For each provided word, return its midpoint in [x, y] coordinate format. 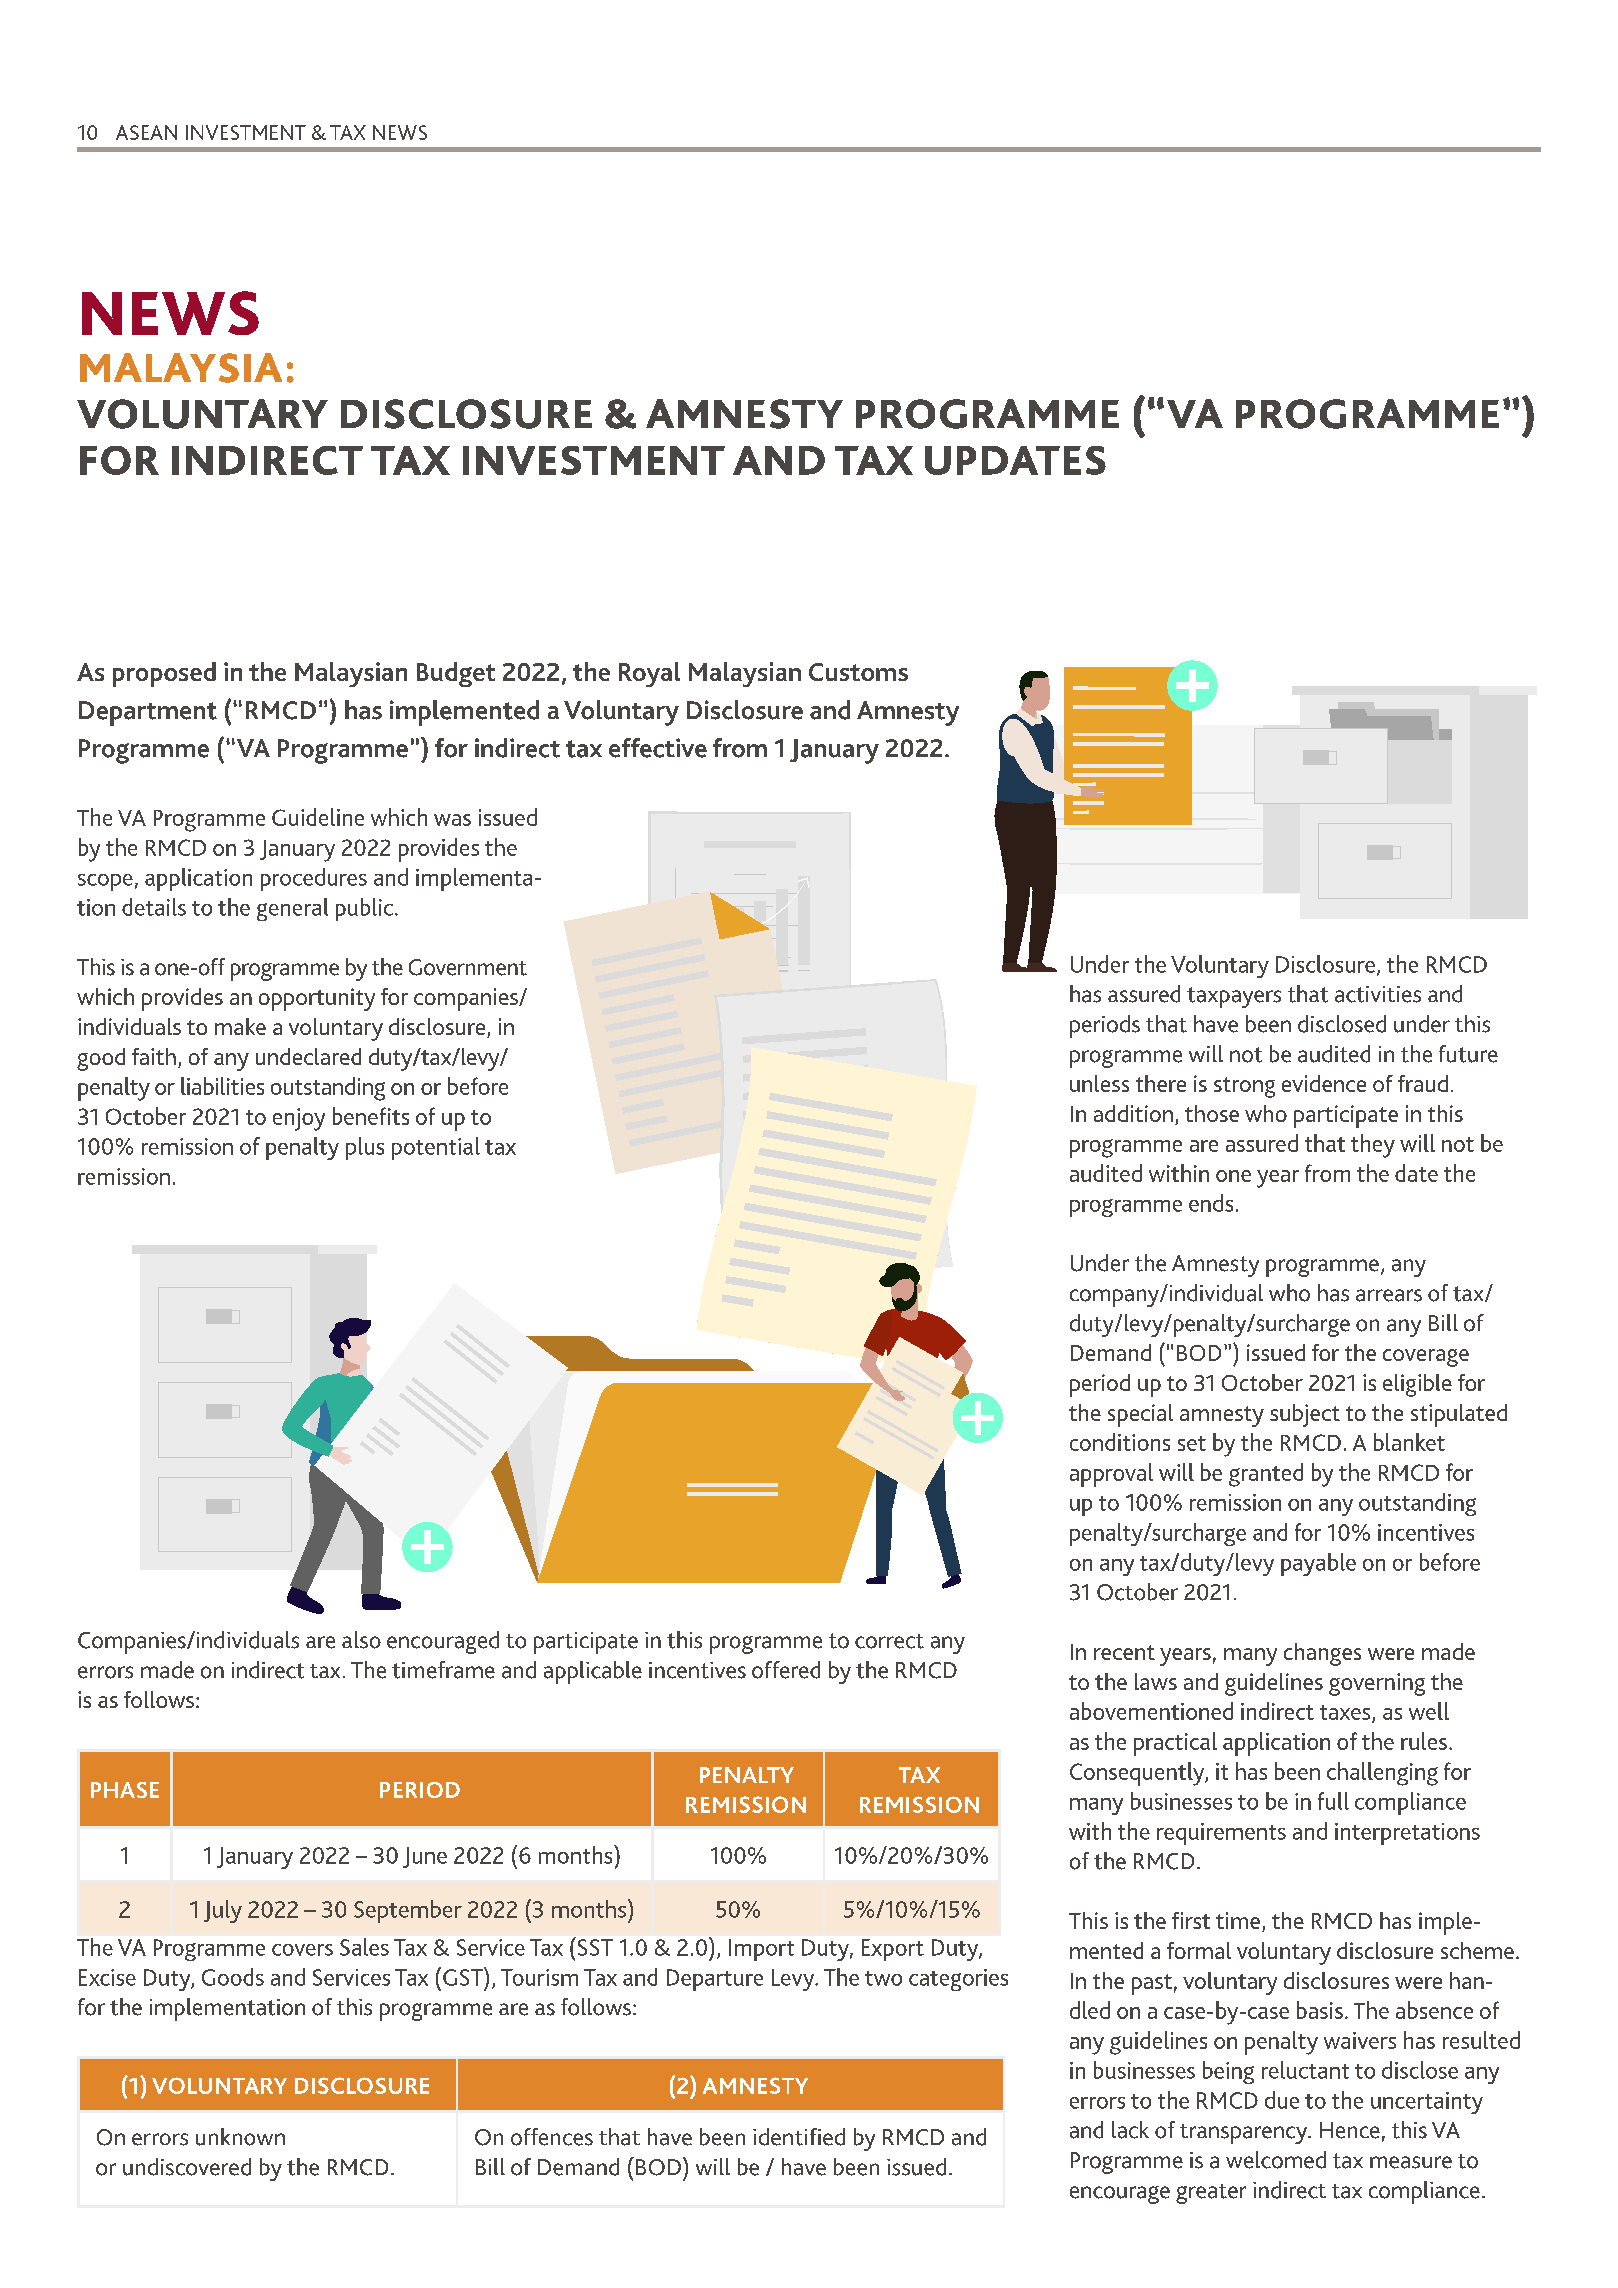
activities [1378, 994]
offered [786, 1670]
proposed [164, 674]
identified [799, 2137]
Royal [649, 674]
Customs [858, 672]
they [1373, 1146]
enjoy [299, 1119]
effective [658, 748]
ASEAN [146, 132]
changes [1322, 1654]
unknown [240, 2137]
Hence [1350, 2130]
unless [1099, 1083]
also [361, 1640]
